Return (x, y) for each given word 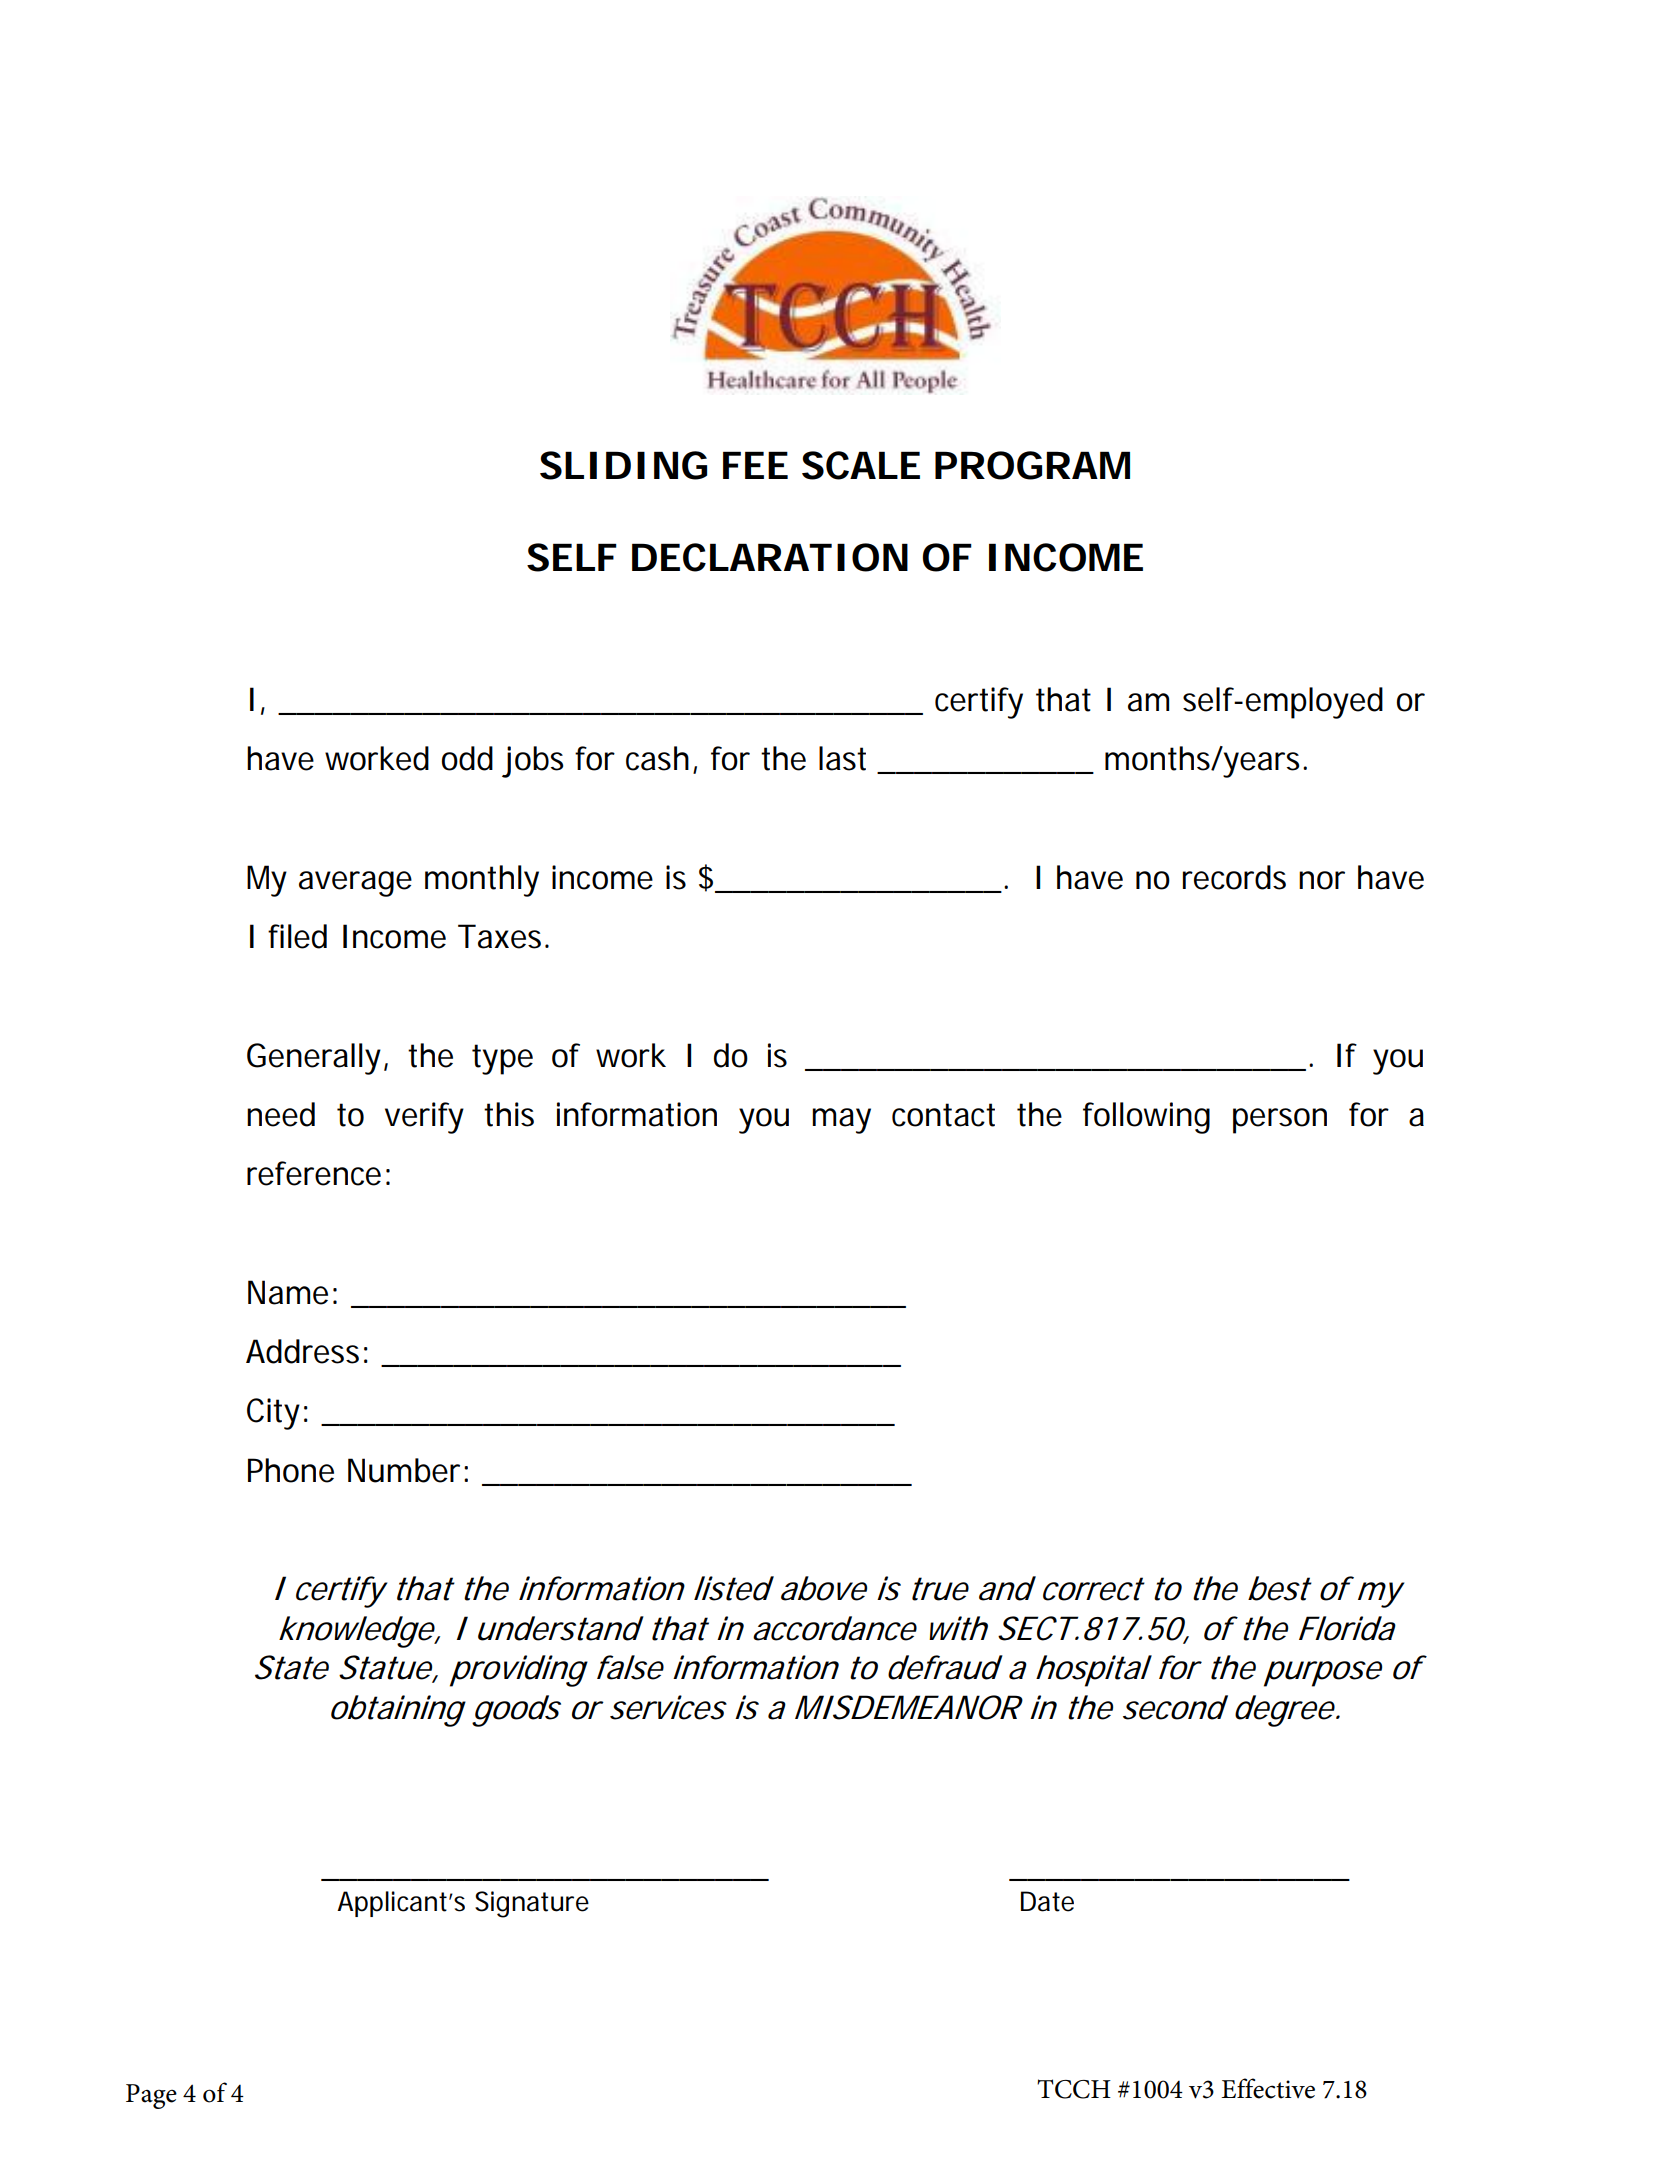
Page (151, 2096)
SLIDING (623, 465)
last (842, 758)
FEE (755, 465)
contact (943, 1115)
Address (307, 1351)
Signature (532, 1904)
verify (424, 1118)
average (355, 884)
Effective (1268, 2088)
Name (292, 1292)
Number (408, 1470)
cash (661, 759)
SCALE (861, 465)
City (277, 1414)
